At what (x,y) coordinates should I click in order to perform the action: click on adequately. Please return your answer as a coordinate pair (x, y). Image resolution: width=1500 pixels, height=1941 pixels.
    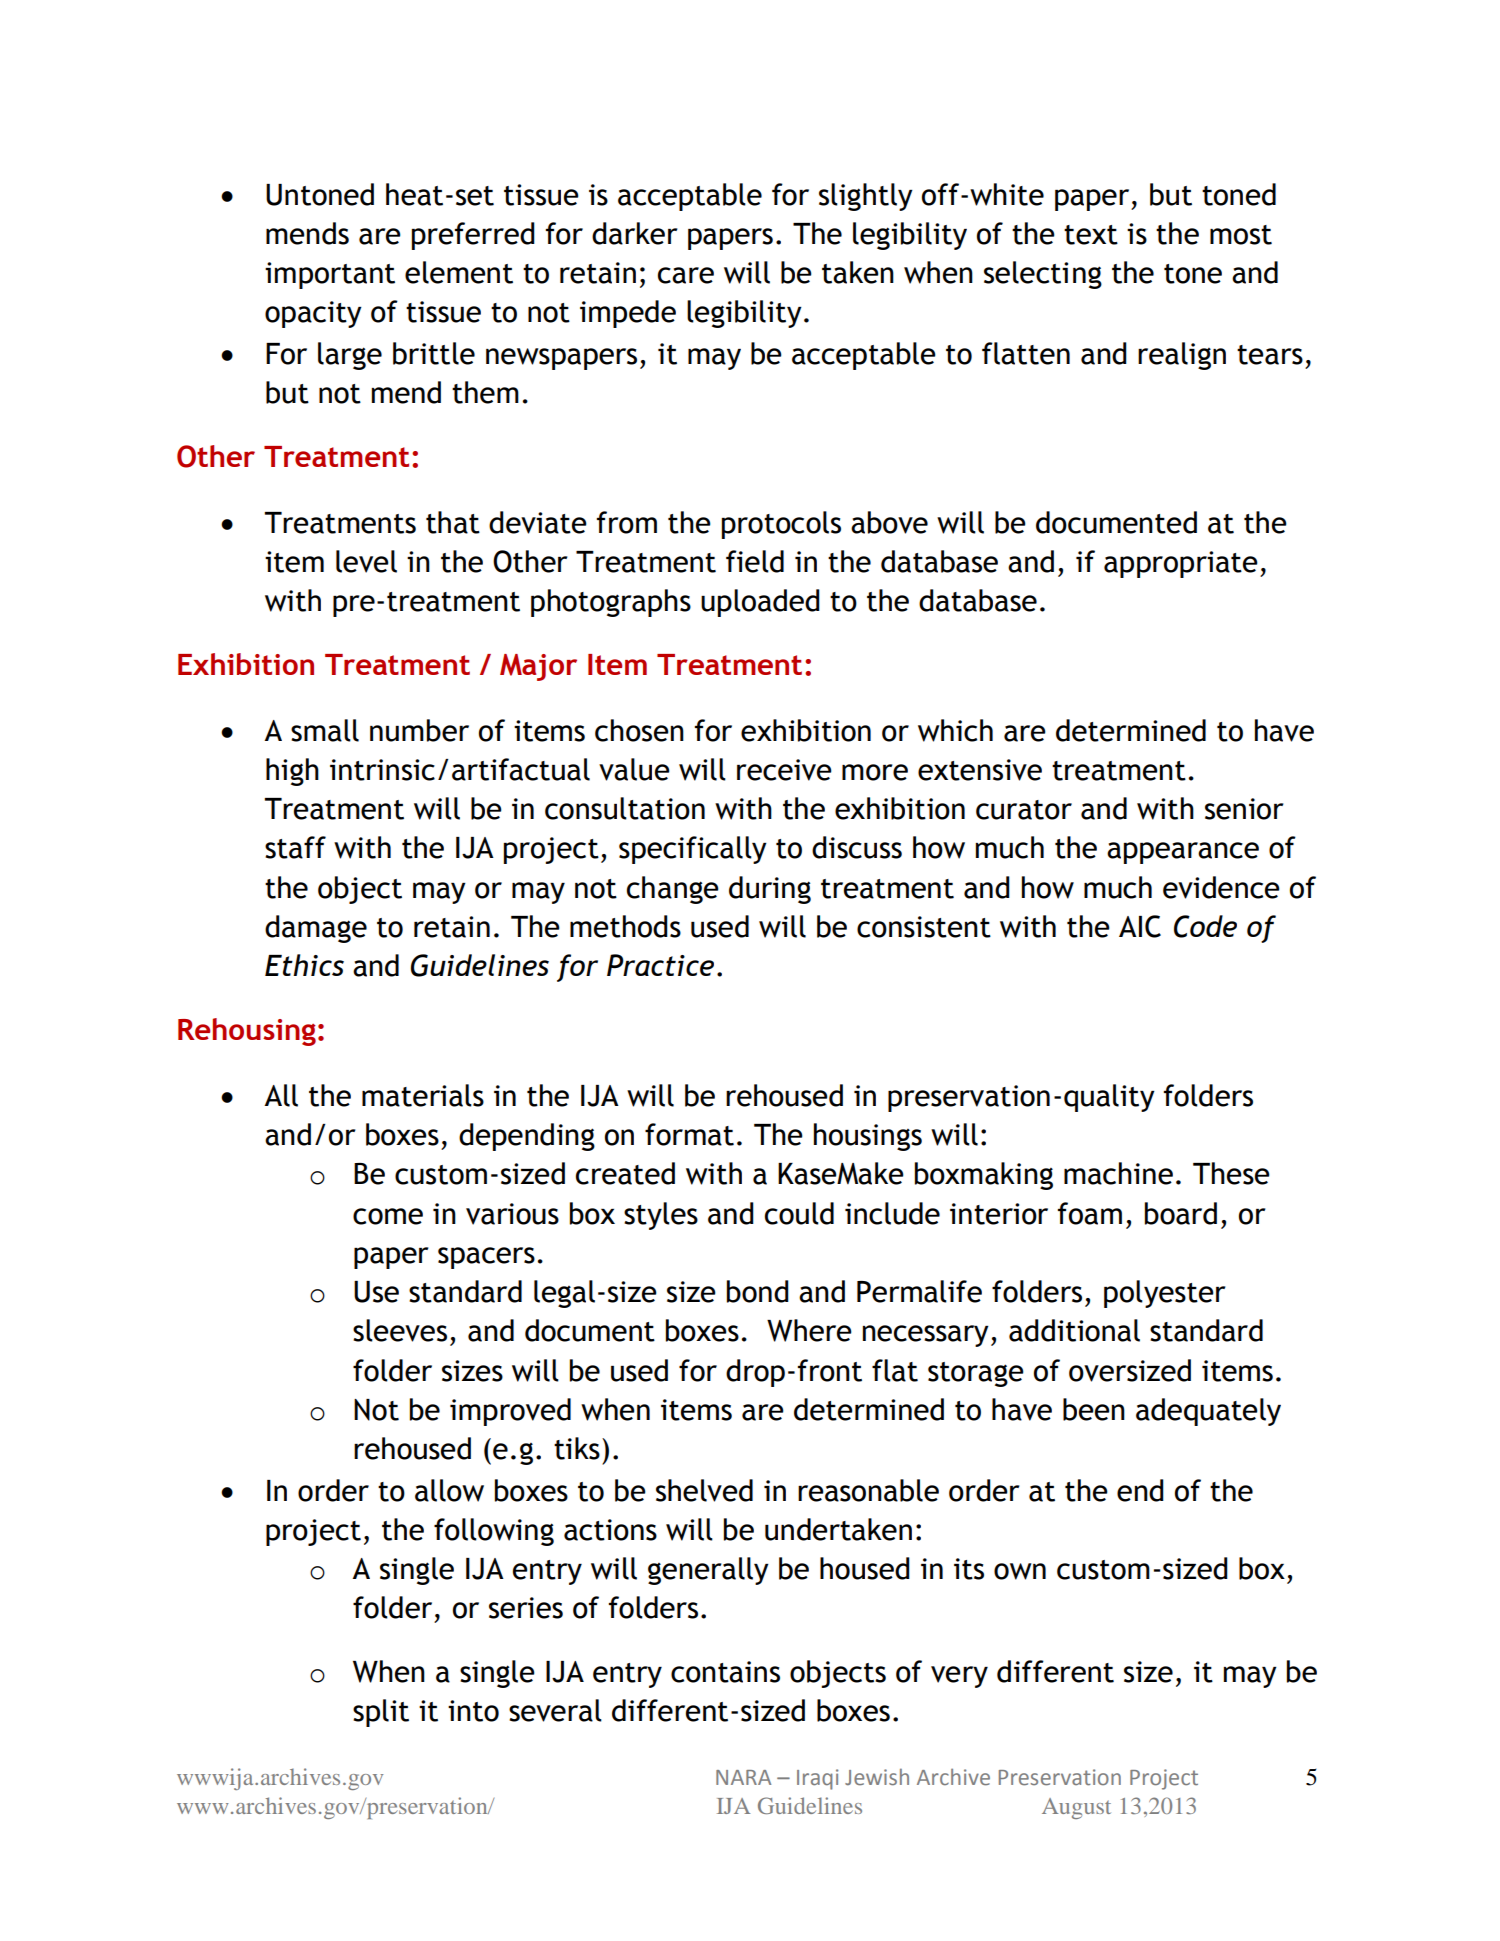
    Looking at the image, I should click on (1208, 1412).
